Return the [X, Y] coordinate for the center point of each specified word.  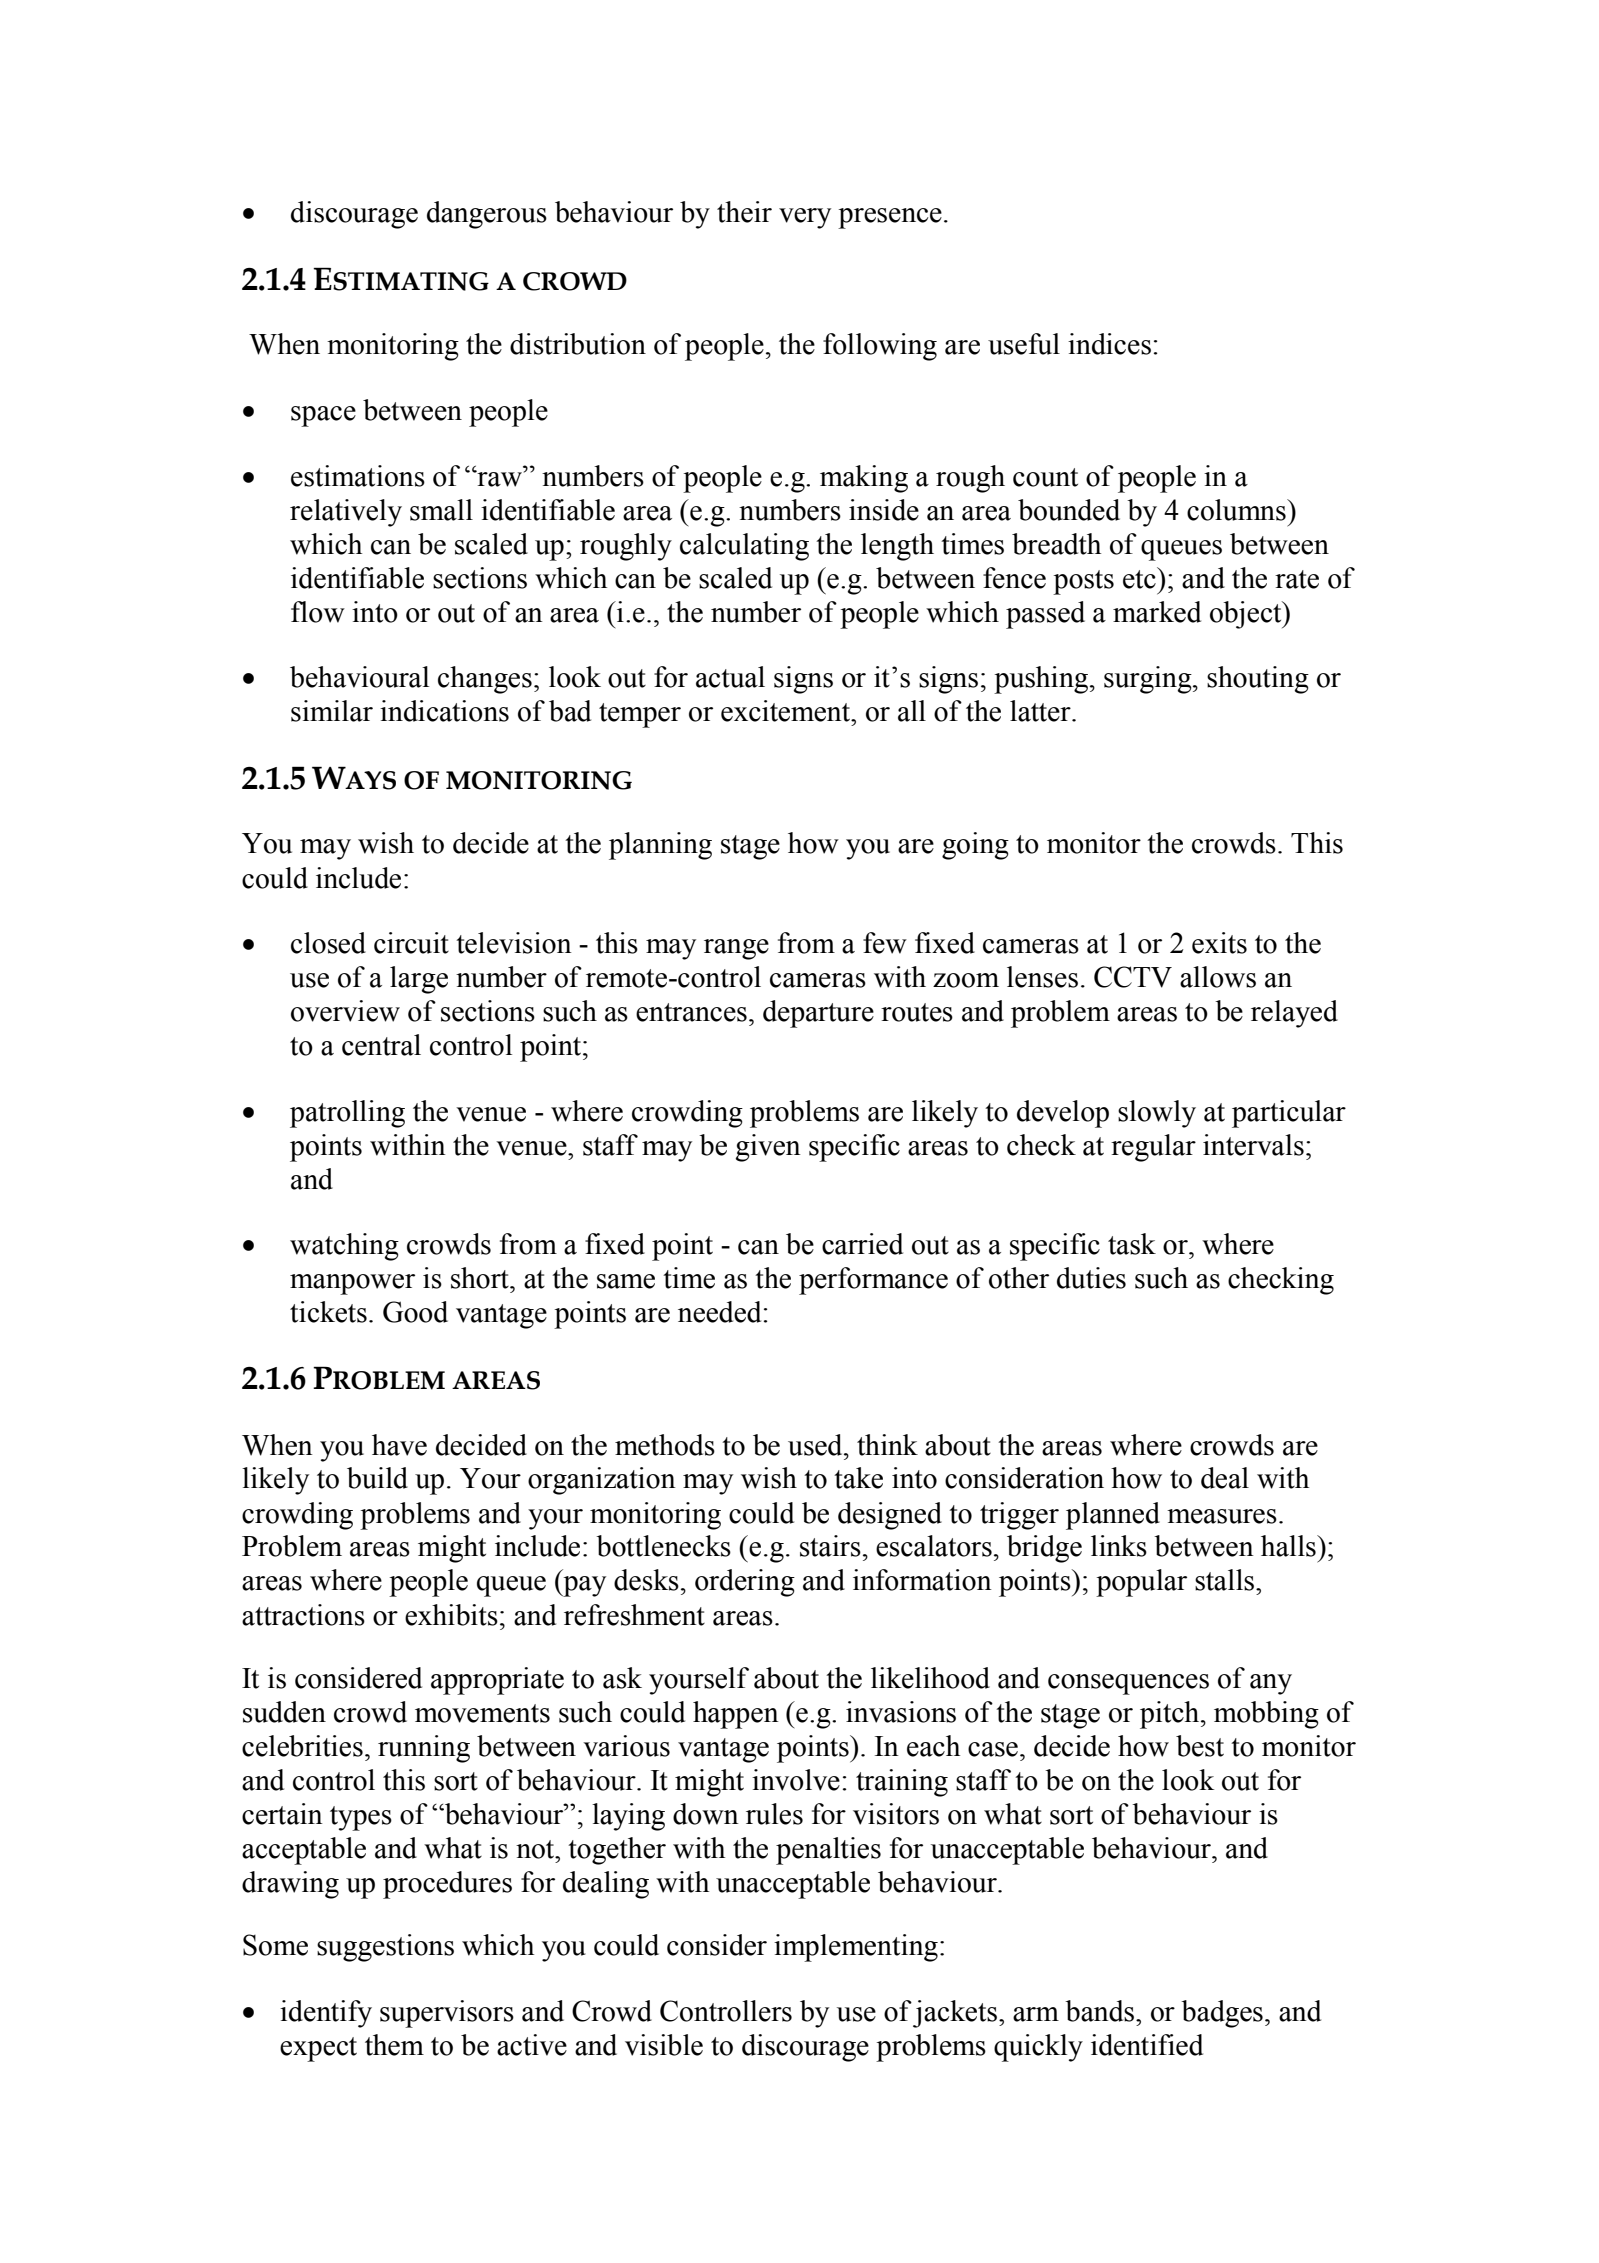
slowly [1157, 1114]
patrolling [347, 1114]
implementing [856, 1948]
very [805, 218]
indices [1109, 344]
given [768, 1148]
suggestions [385, 1948]
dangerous [487, 215]
